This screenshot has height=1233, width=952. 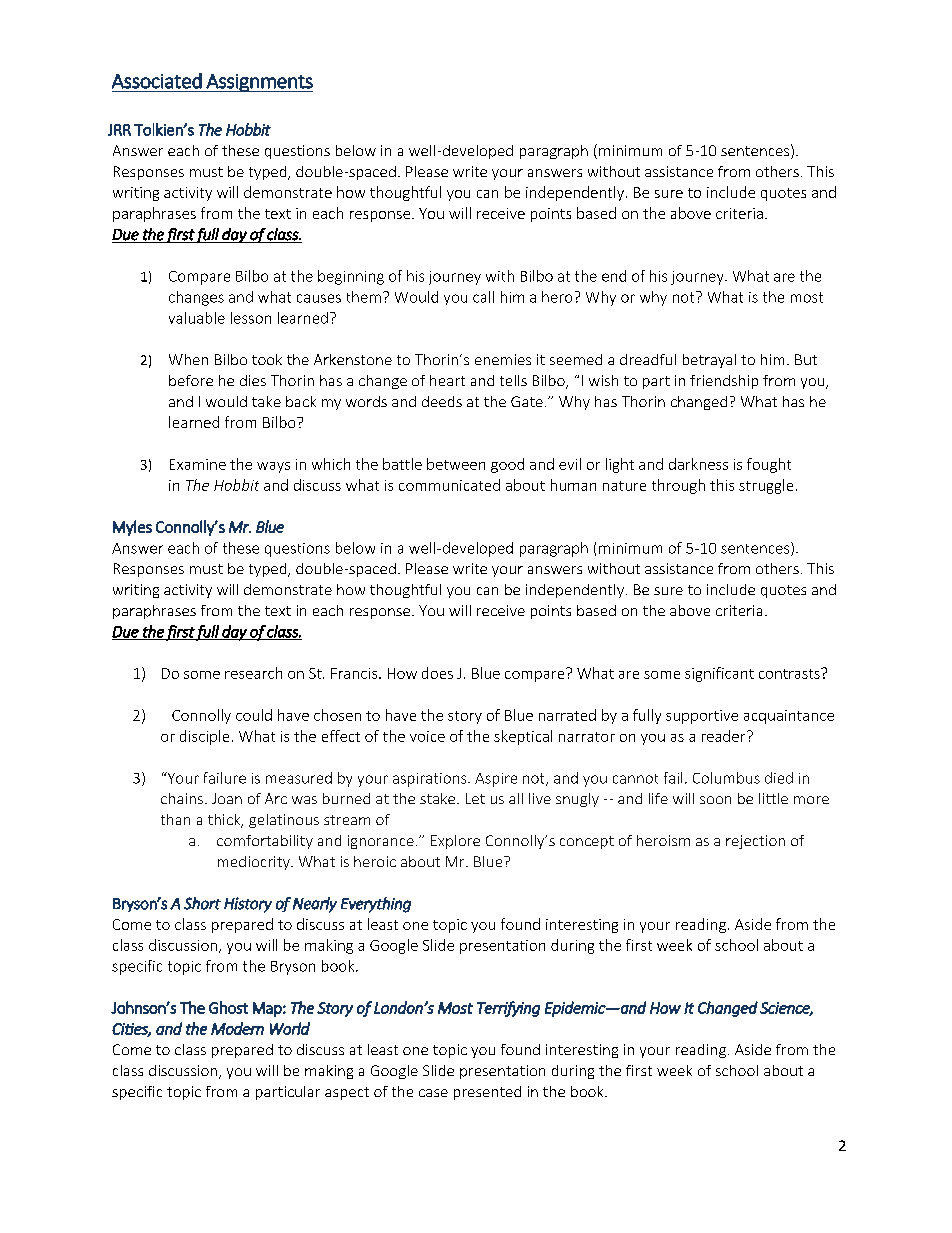 What do you see at coordinates (698, 464) in the screenshot?
I see `darkness` at bounding box center [698, 464].
